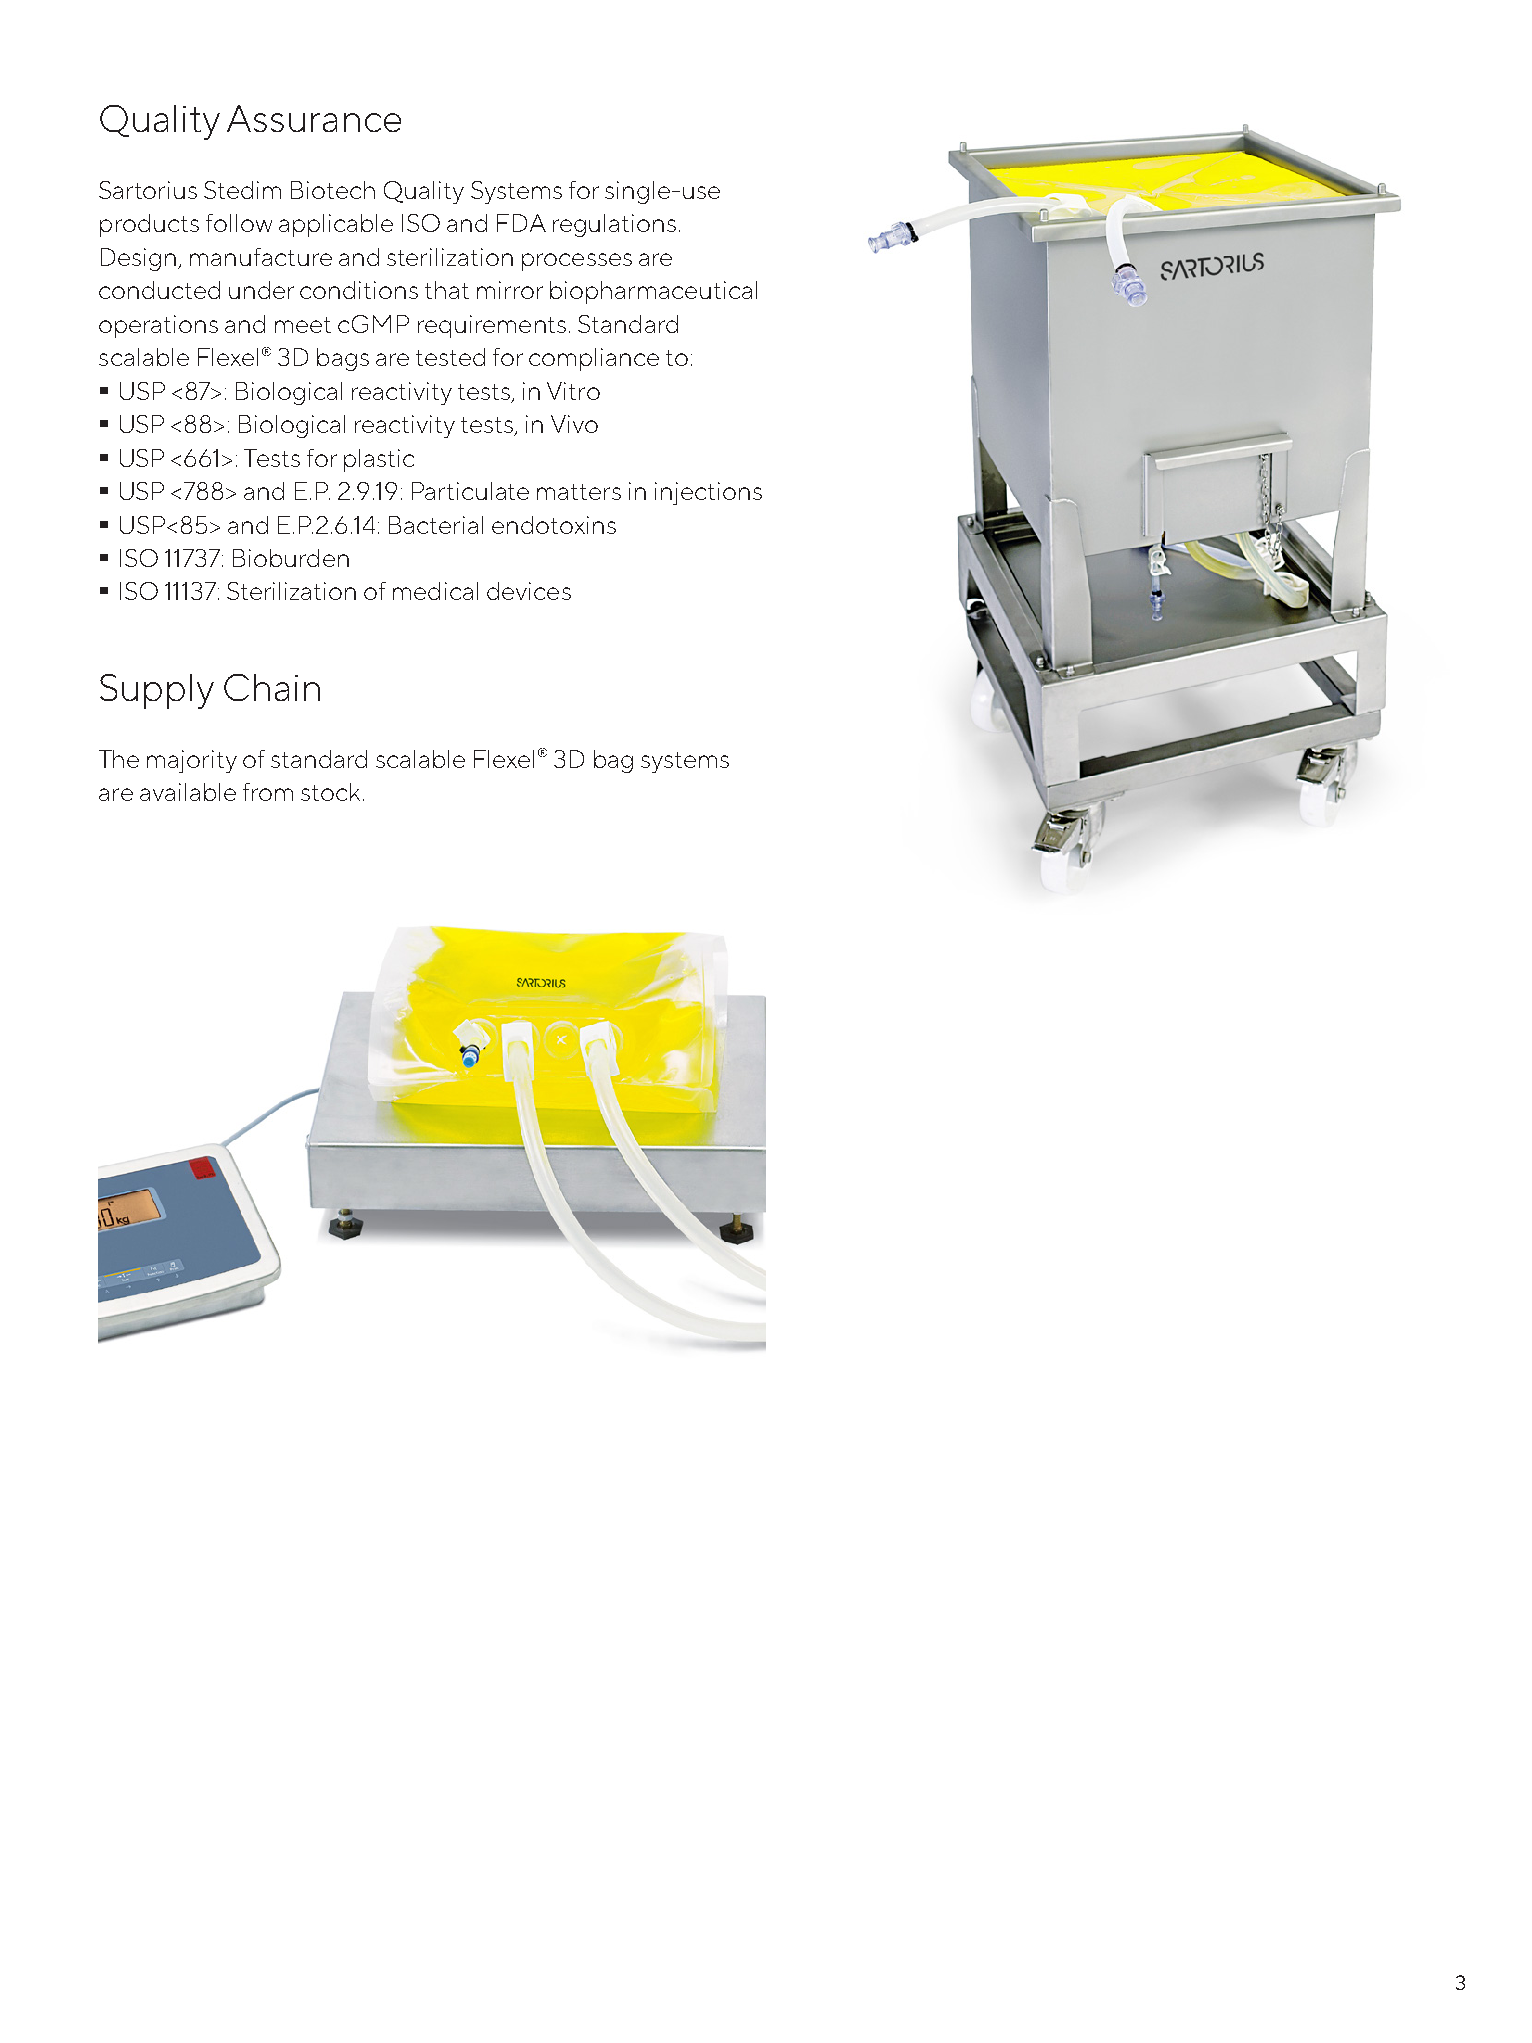  I want to click on majority, so click(192, 761).
